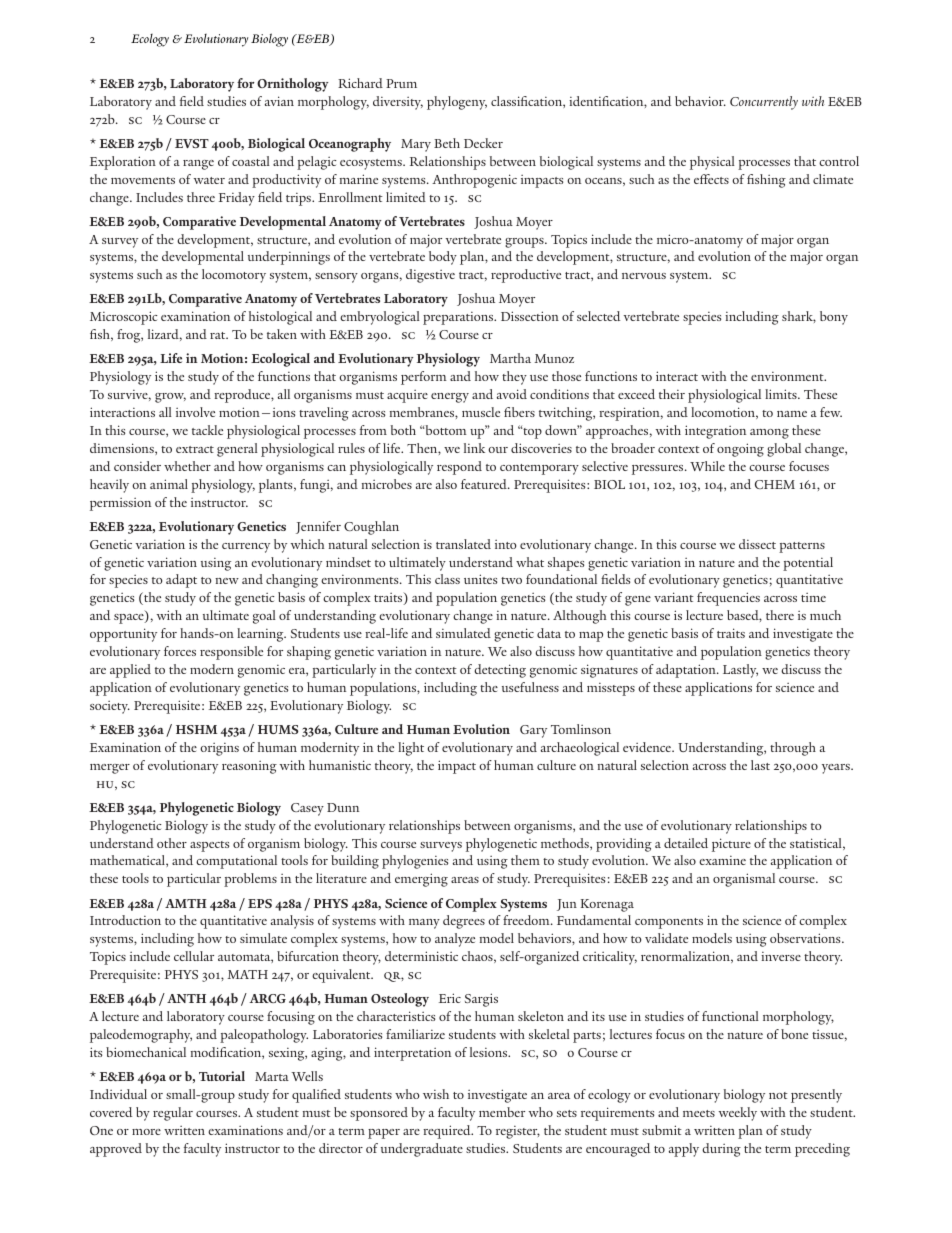  What do you see at coordinates (782, 394) in the screenshot?
I see `limits` at bounding box center [782, 394].
